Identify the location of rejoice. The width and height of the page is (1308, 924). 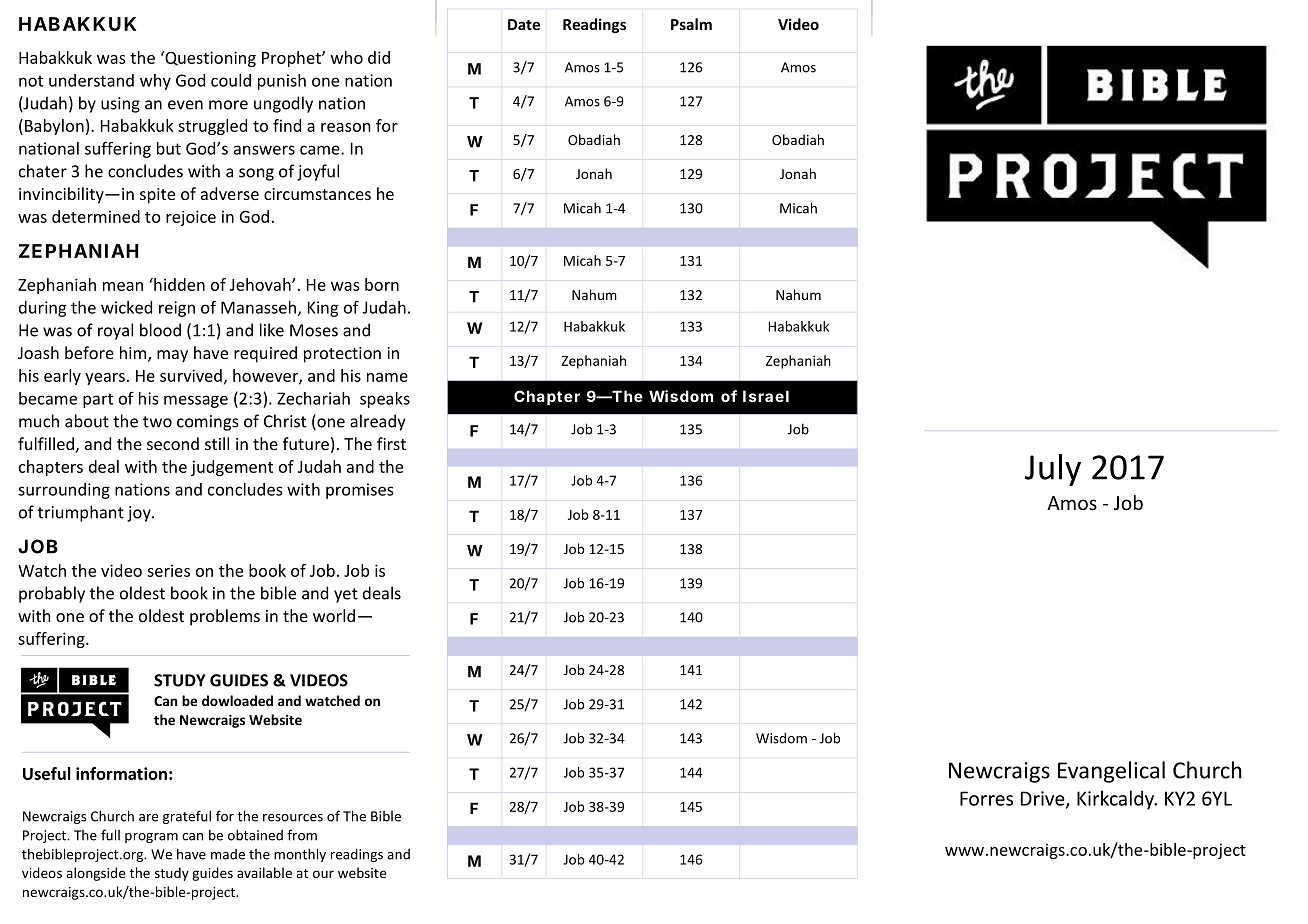
(191, 218).
